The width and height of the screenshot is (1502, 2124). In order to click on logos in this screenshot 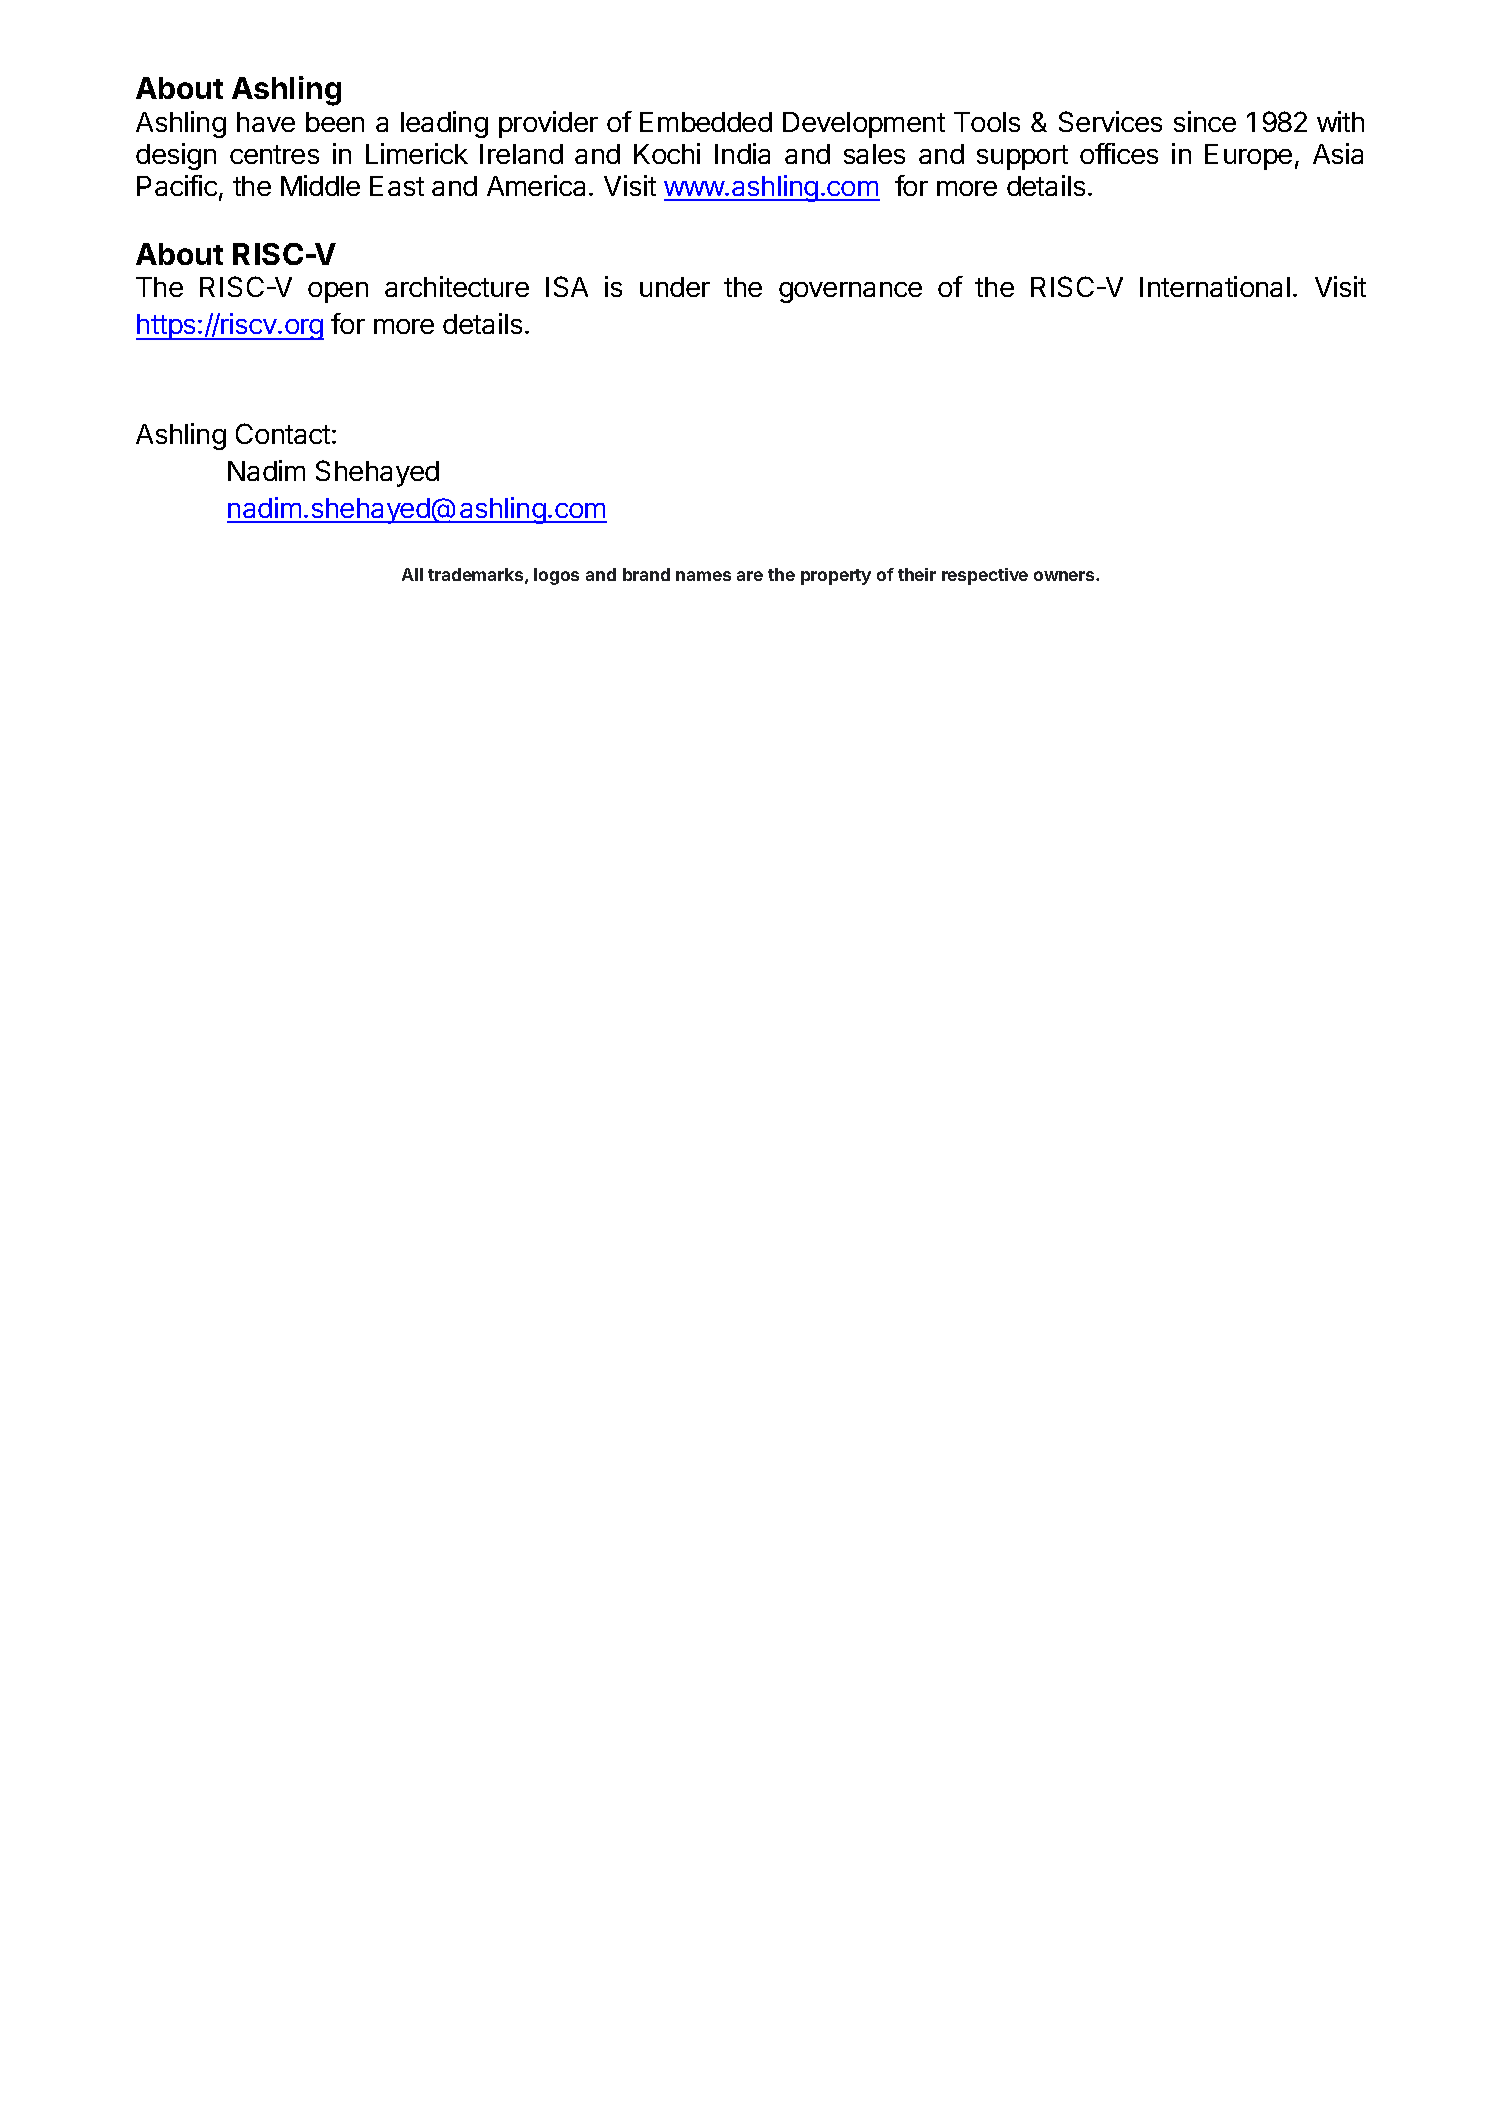, I will do `click(556, 576)`.
